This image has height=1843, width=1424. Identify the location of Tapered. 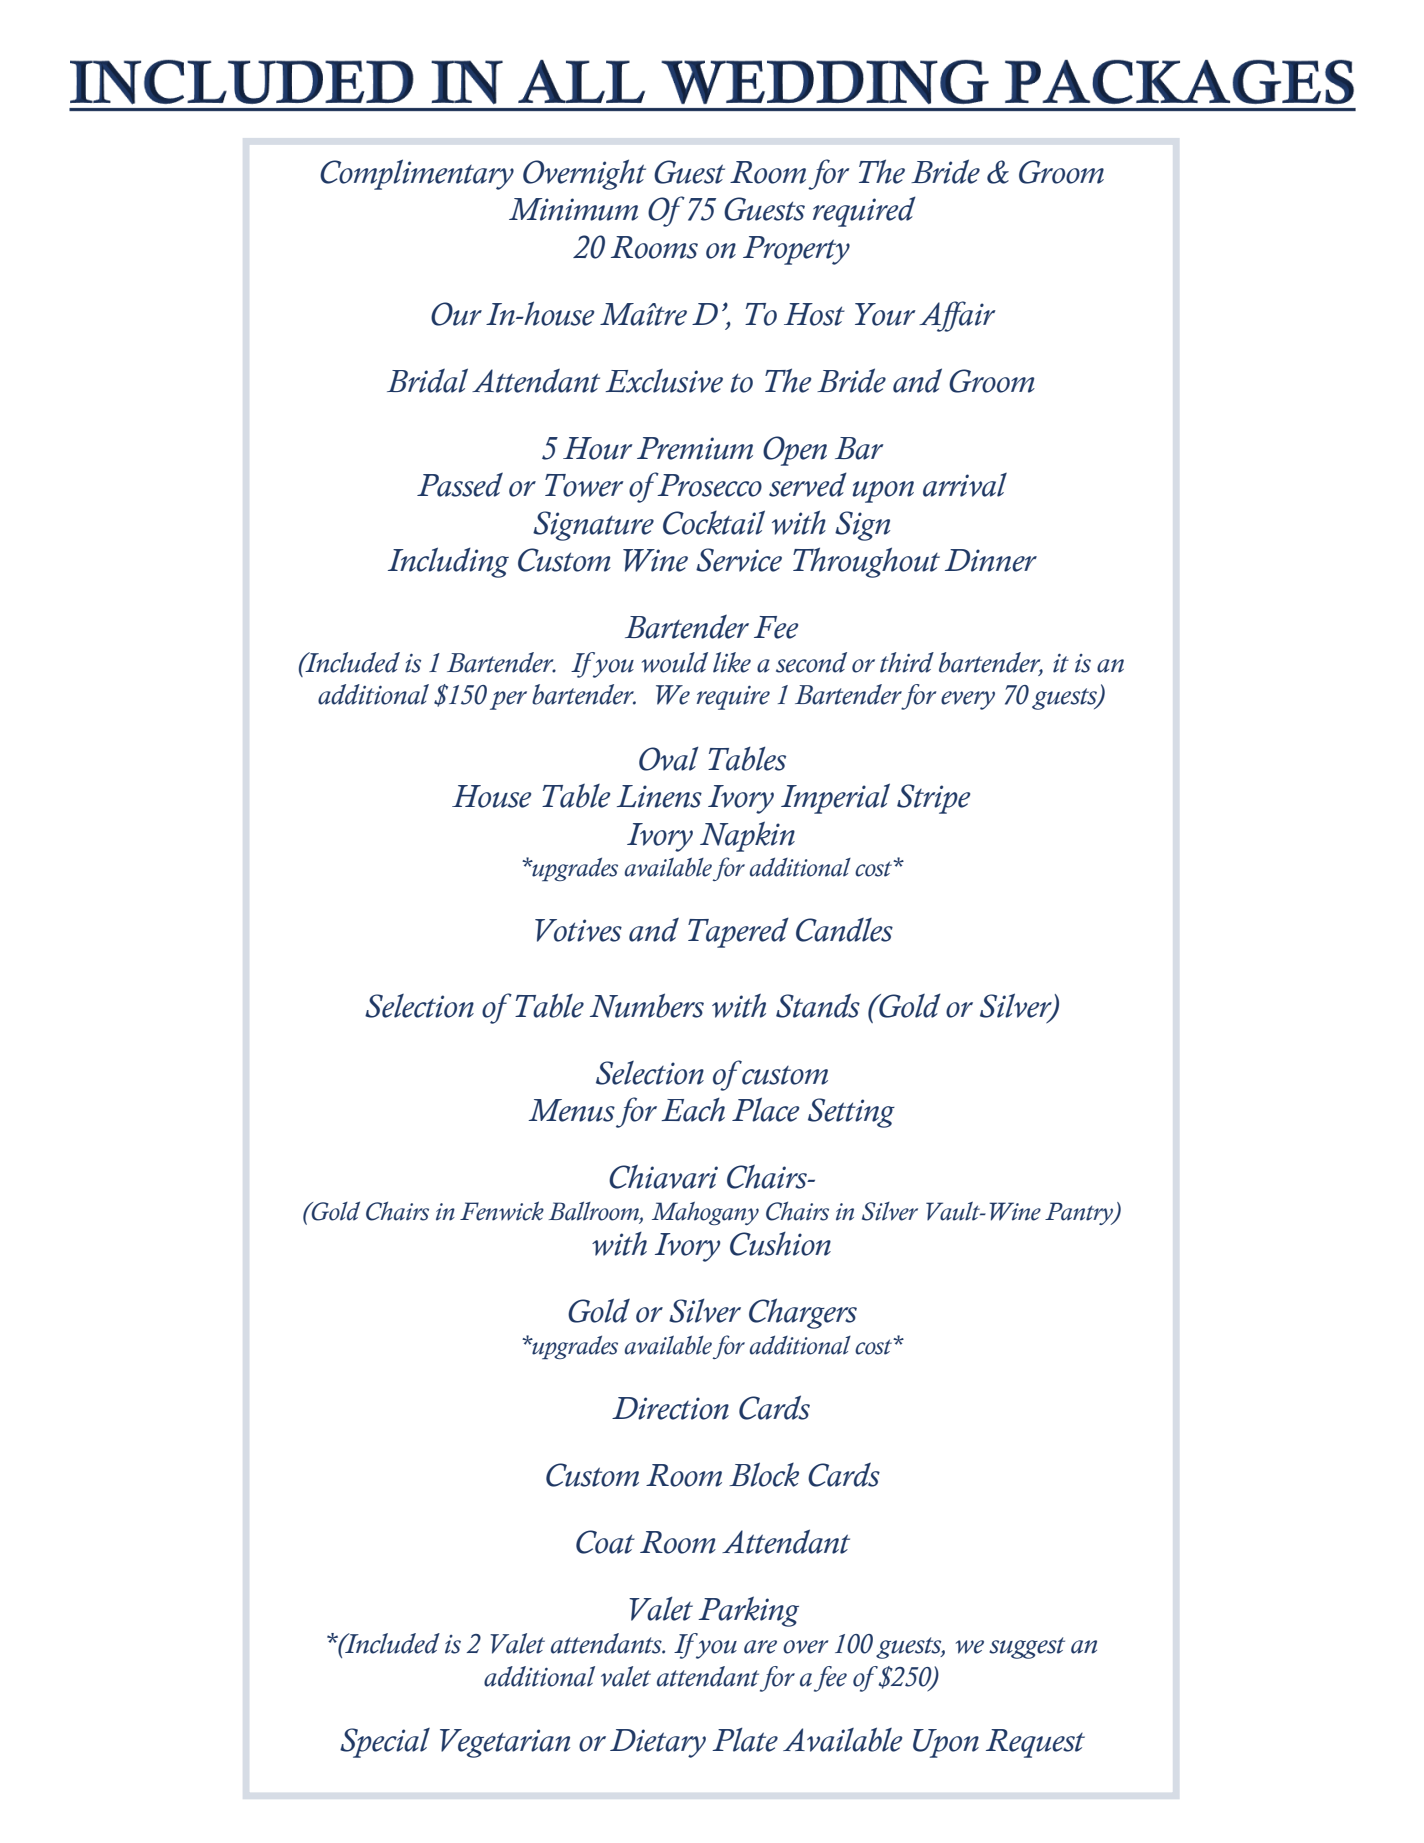
(738, 932).
